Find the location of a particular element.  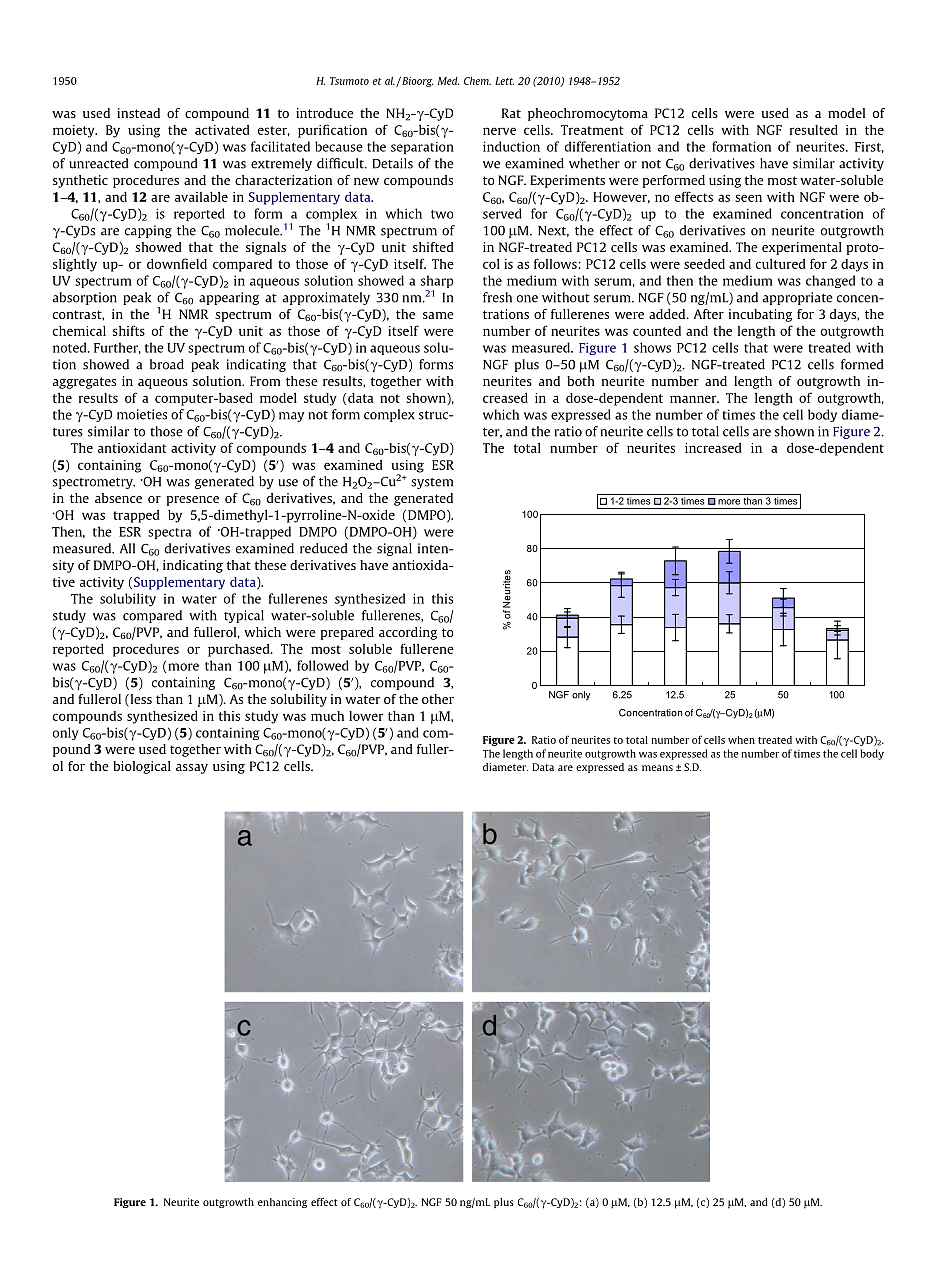

presence is located at coordinates (193, 501).
